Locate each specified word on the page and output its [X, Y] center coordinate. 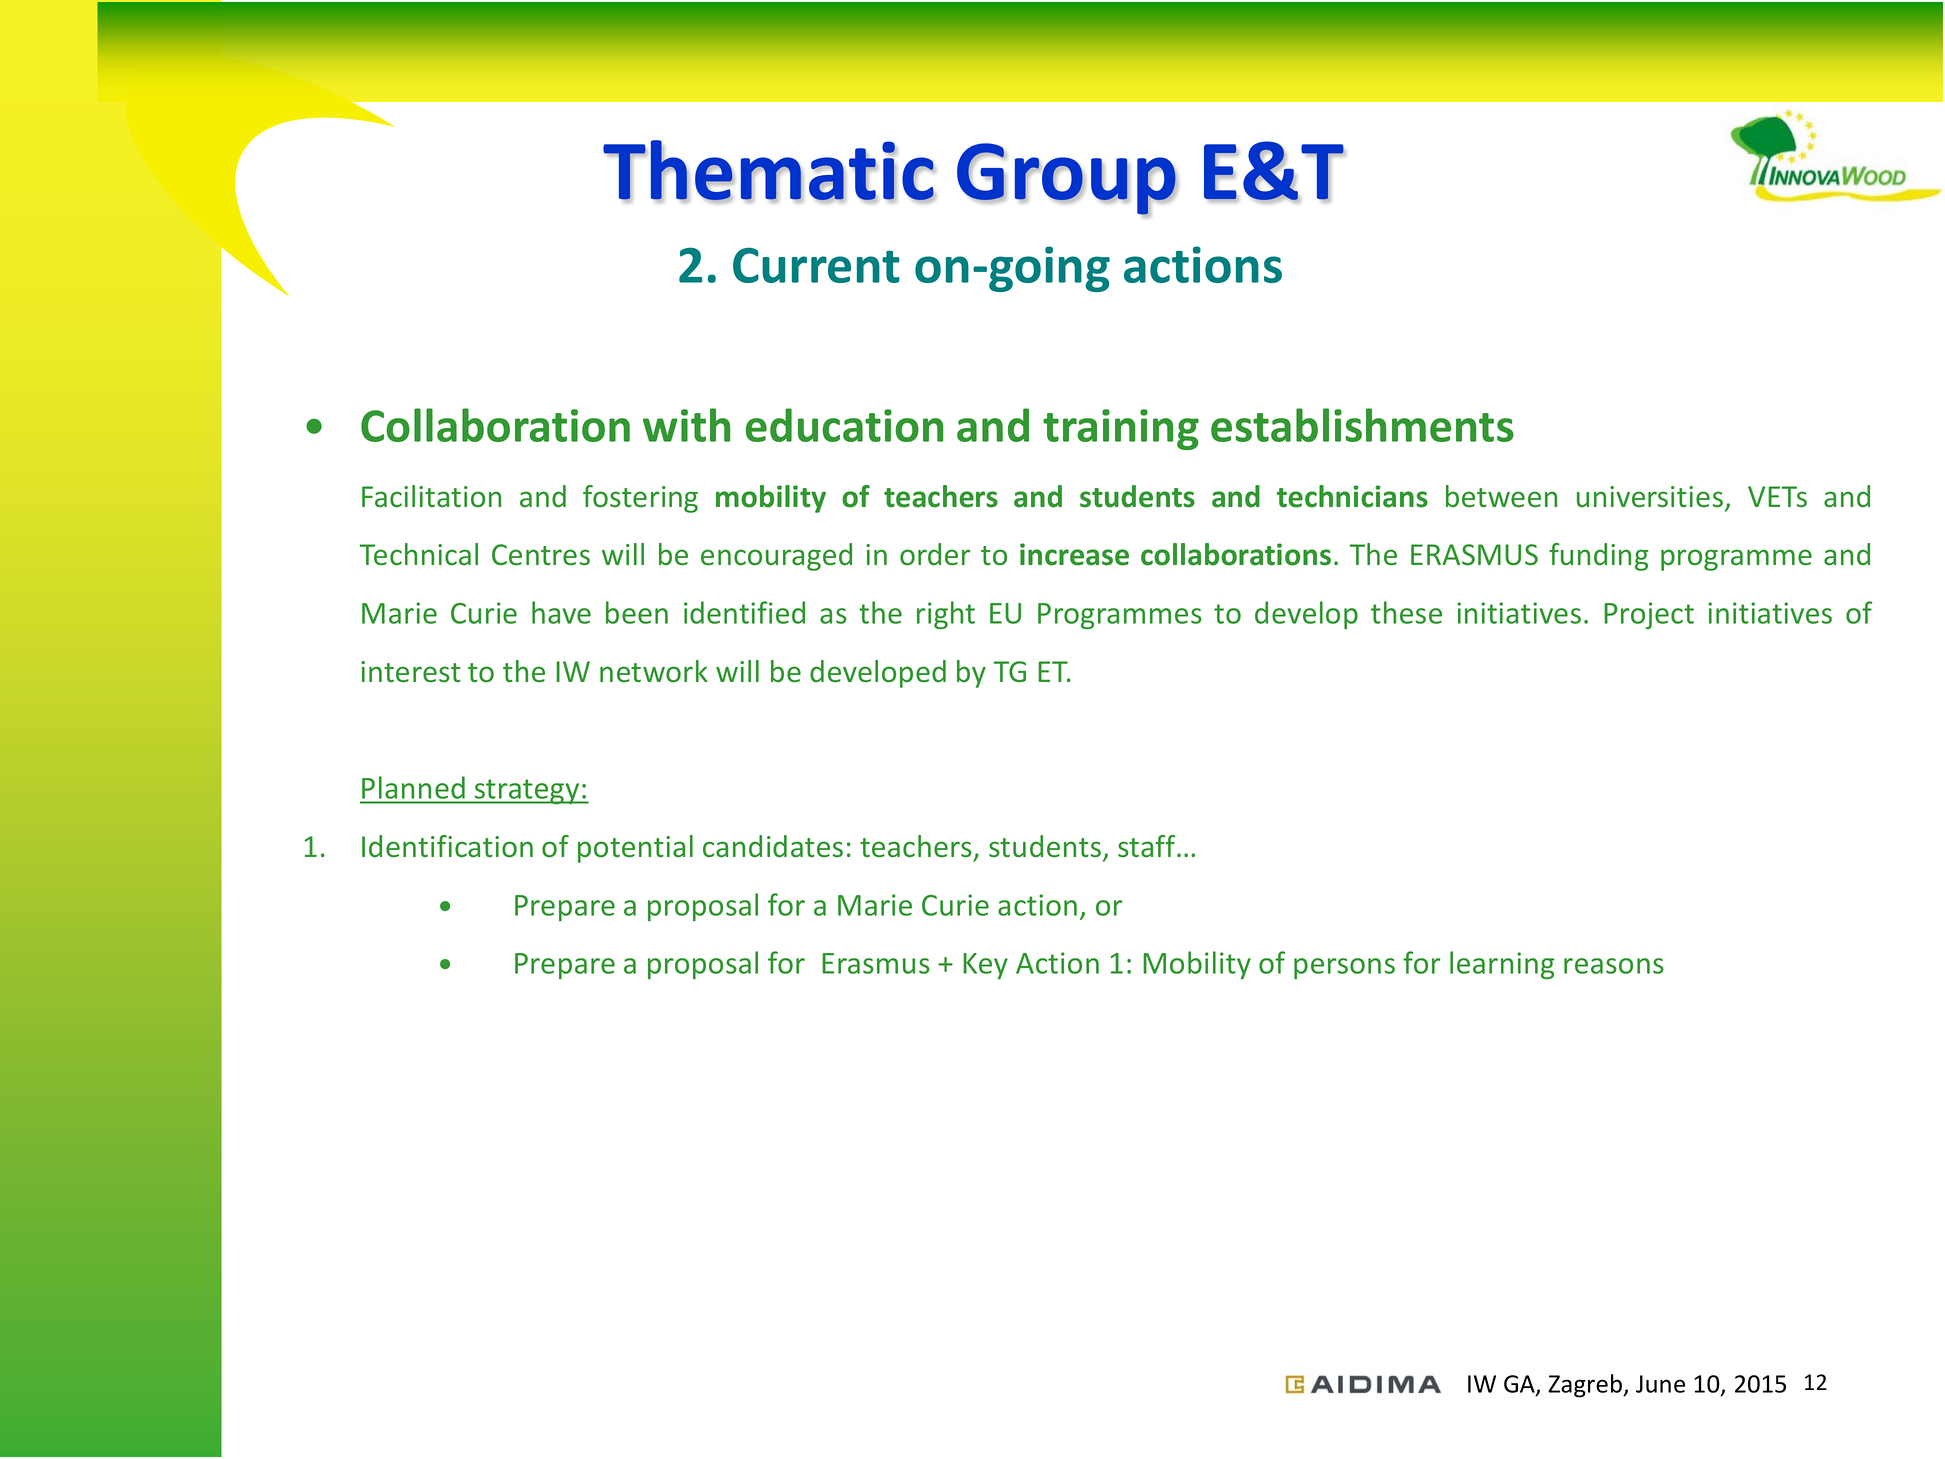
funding [1598, 557]
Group [1067, 180]
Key [985, 966]
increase [1074, 554]
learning [1502, 965]
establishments [1362, 425]
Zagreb [1586, 1386]
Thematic [769, 171]
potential [635, 849]
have [561, 612]
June [1660, 1384]
